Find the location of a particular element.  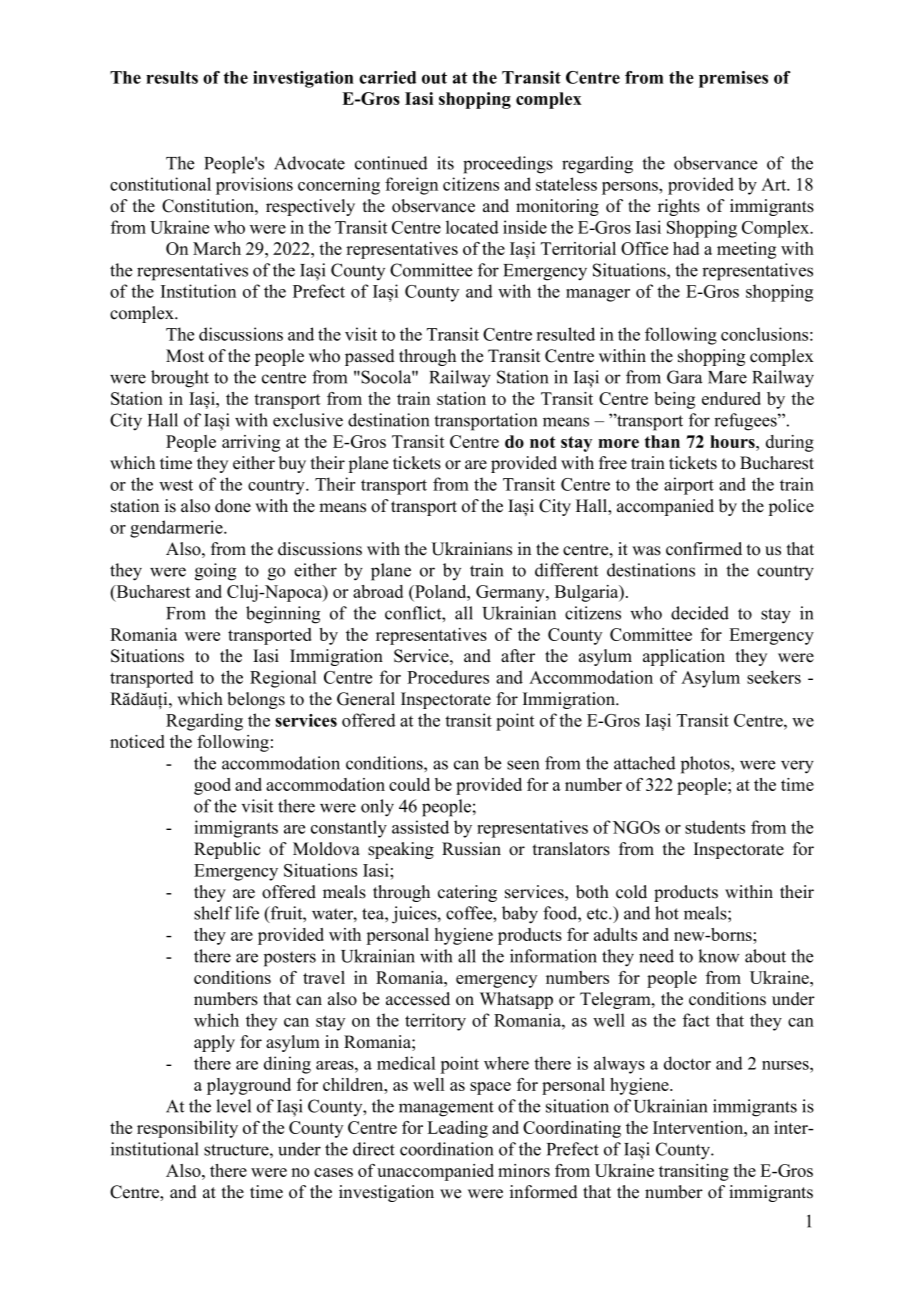

coordination is located at coordinates (446, 1149).
